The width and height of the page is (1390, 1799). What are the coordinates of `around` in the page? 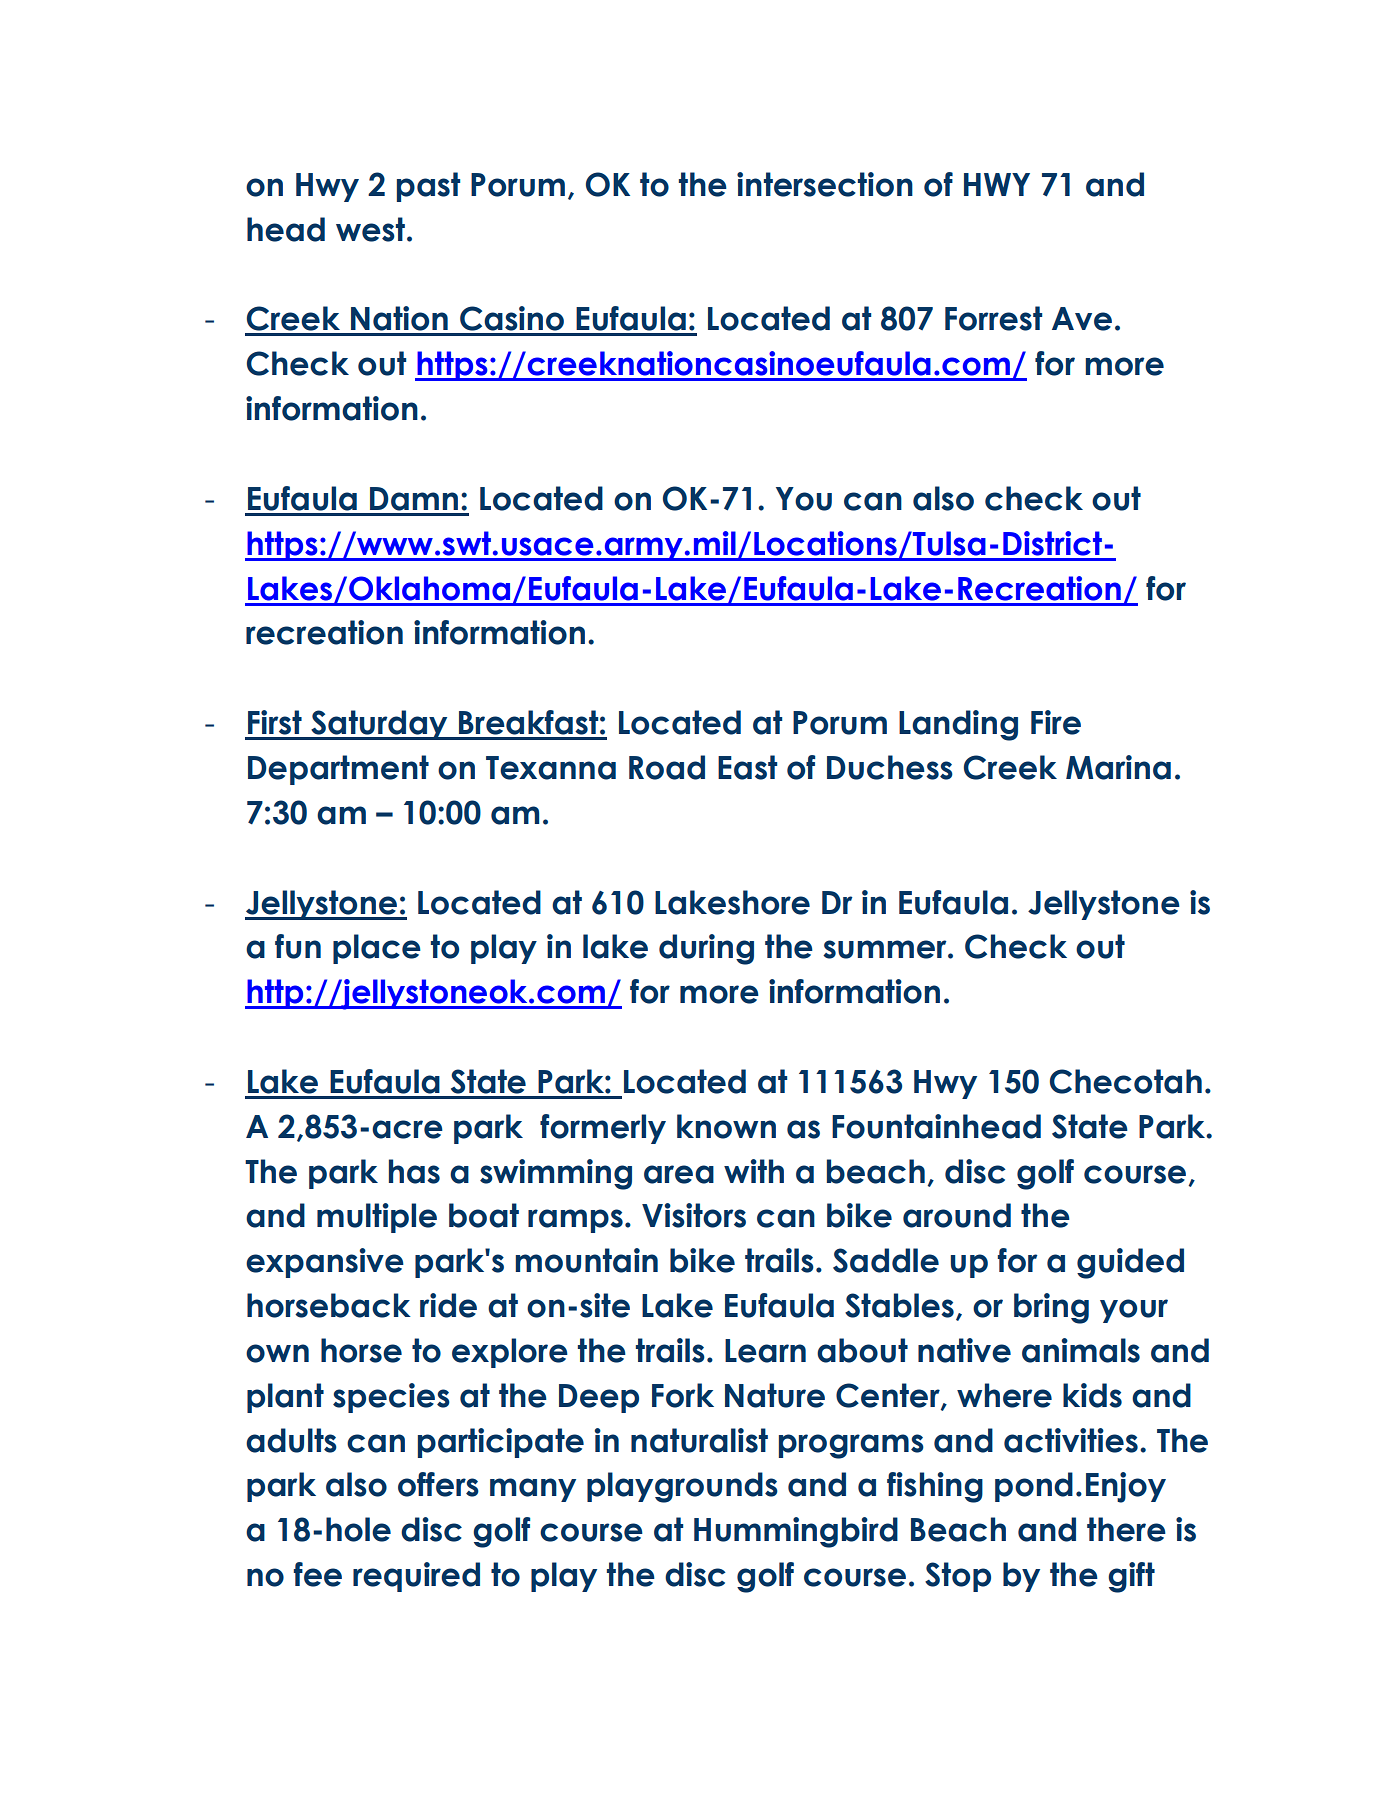 It's located at (957, 1215).
